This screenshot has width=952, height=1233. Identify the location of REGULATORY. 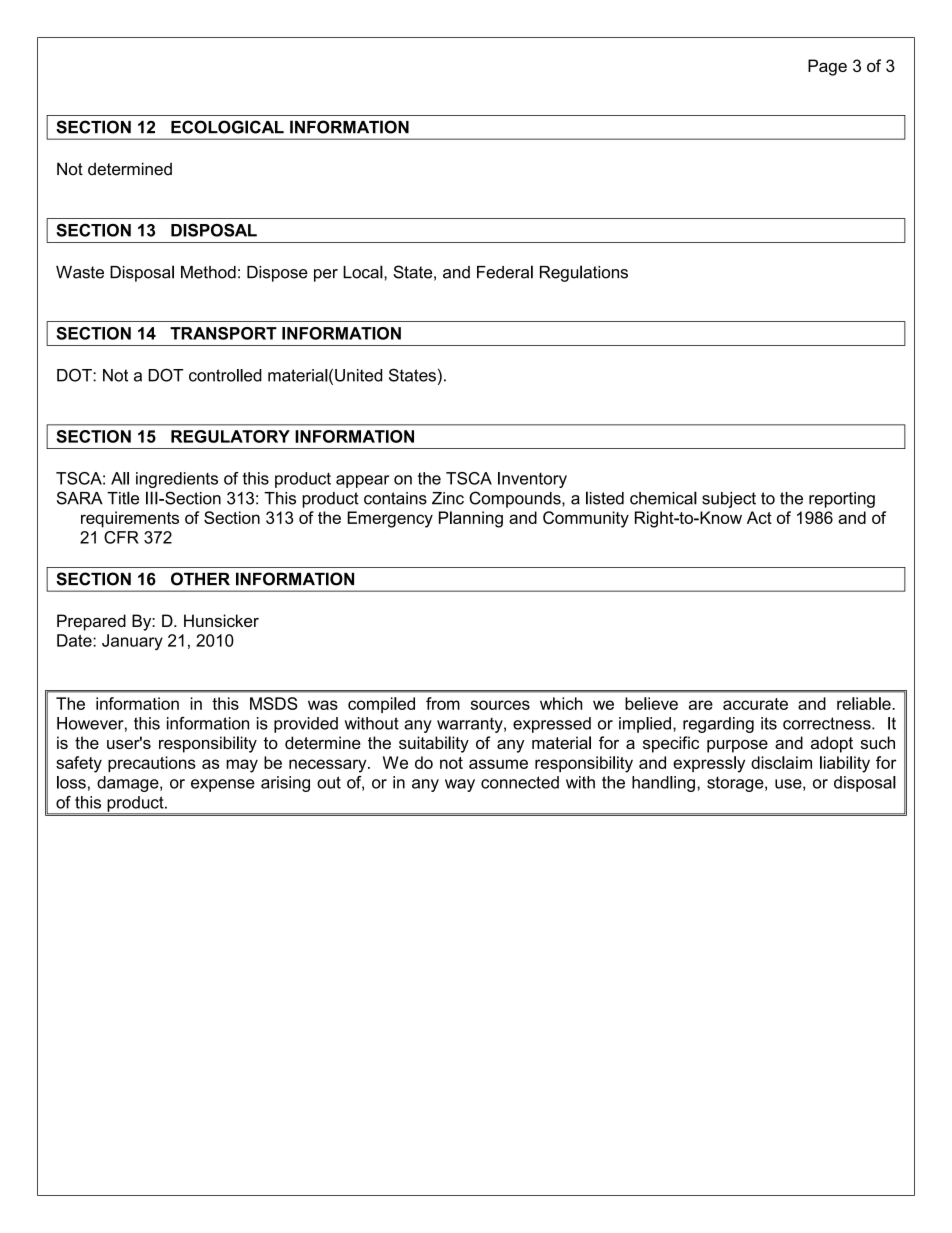
(230, 436).
